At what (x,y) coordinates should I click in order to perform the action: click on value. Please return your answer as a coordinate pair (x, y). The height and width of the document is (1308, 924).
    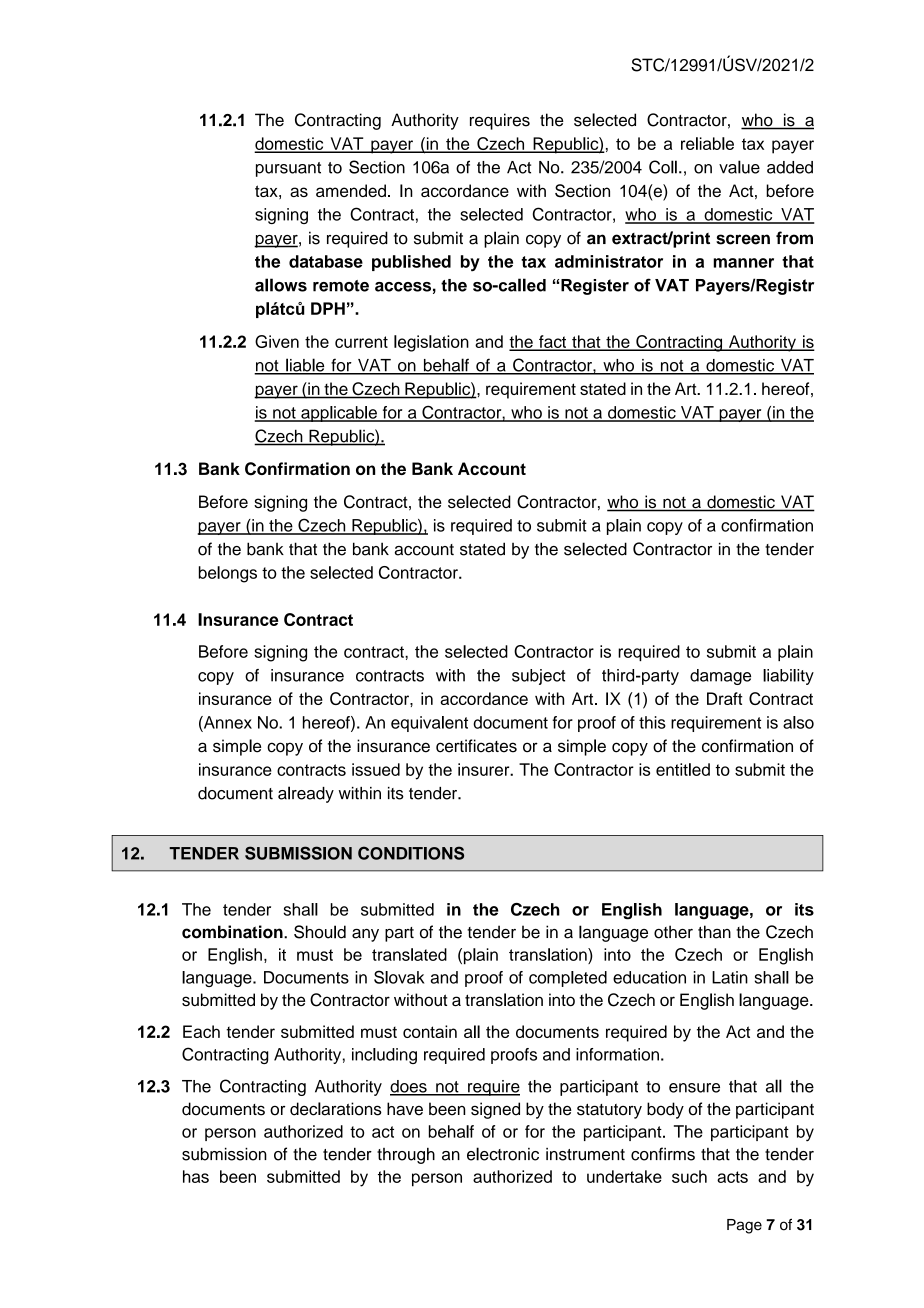
    Looking at the image, I should click on (739, 167).
